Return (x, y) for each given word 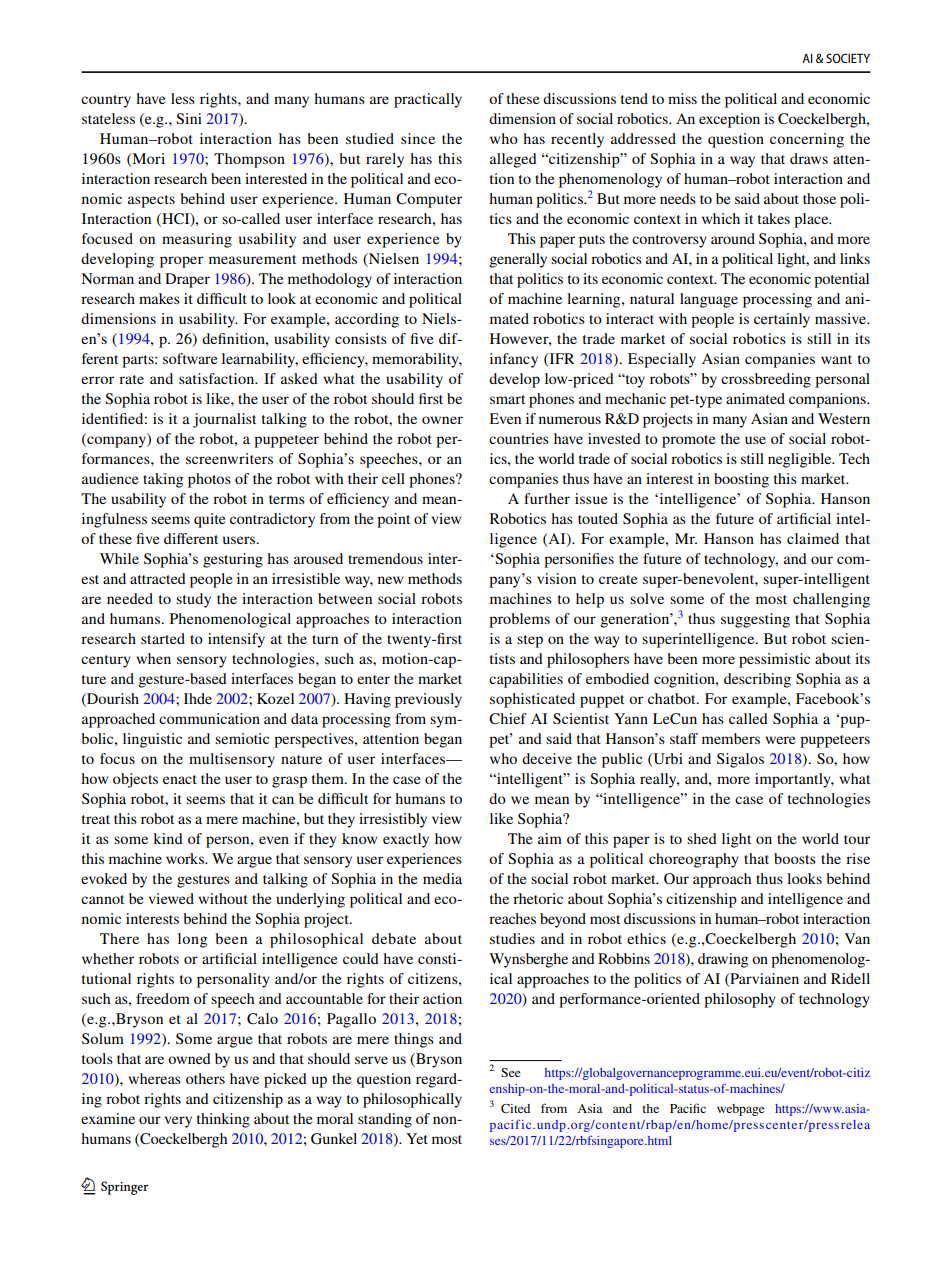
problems (519, 620)
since (418, 138)
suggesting (755, 620)
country (106, 101)
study (193, 600)
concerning (807, 140)
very (178, 1122)
